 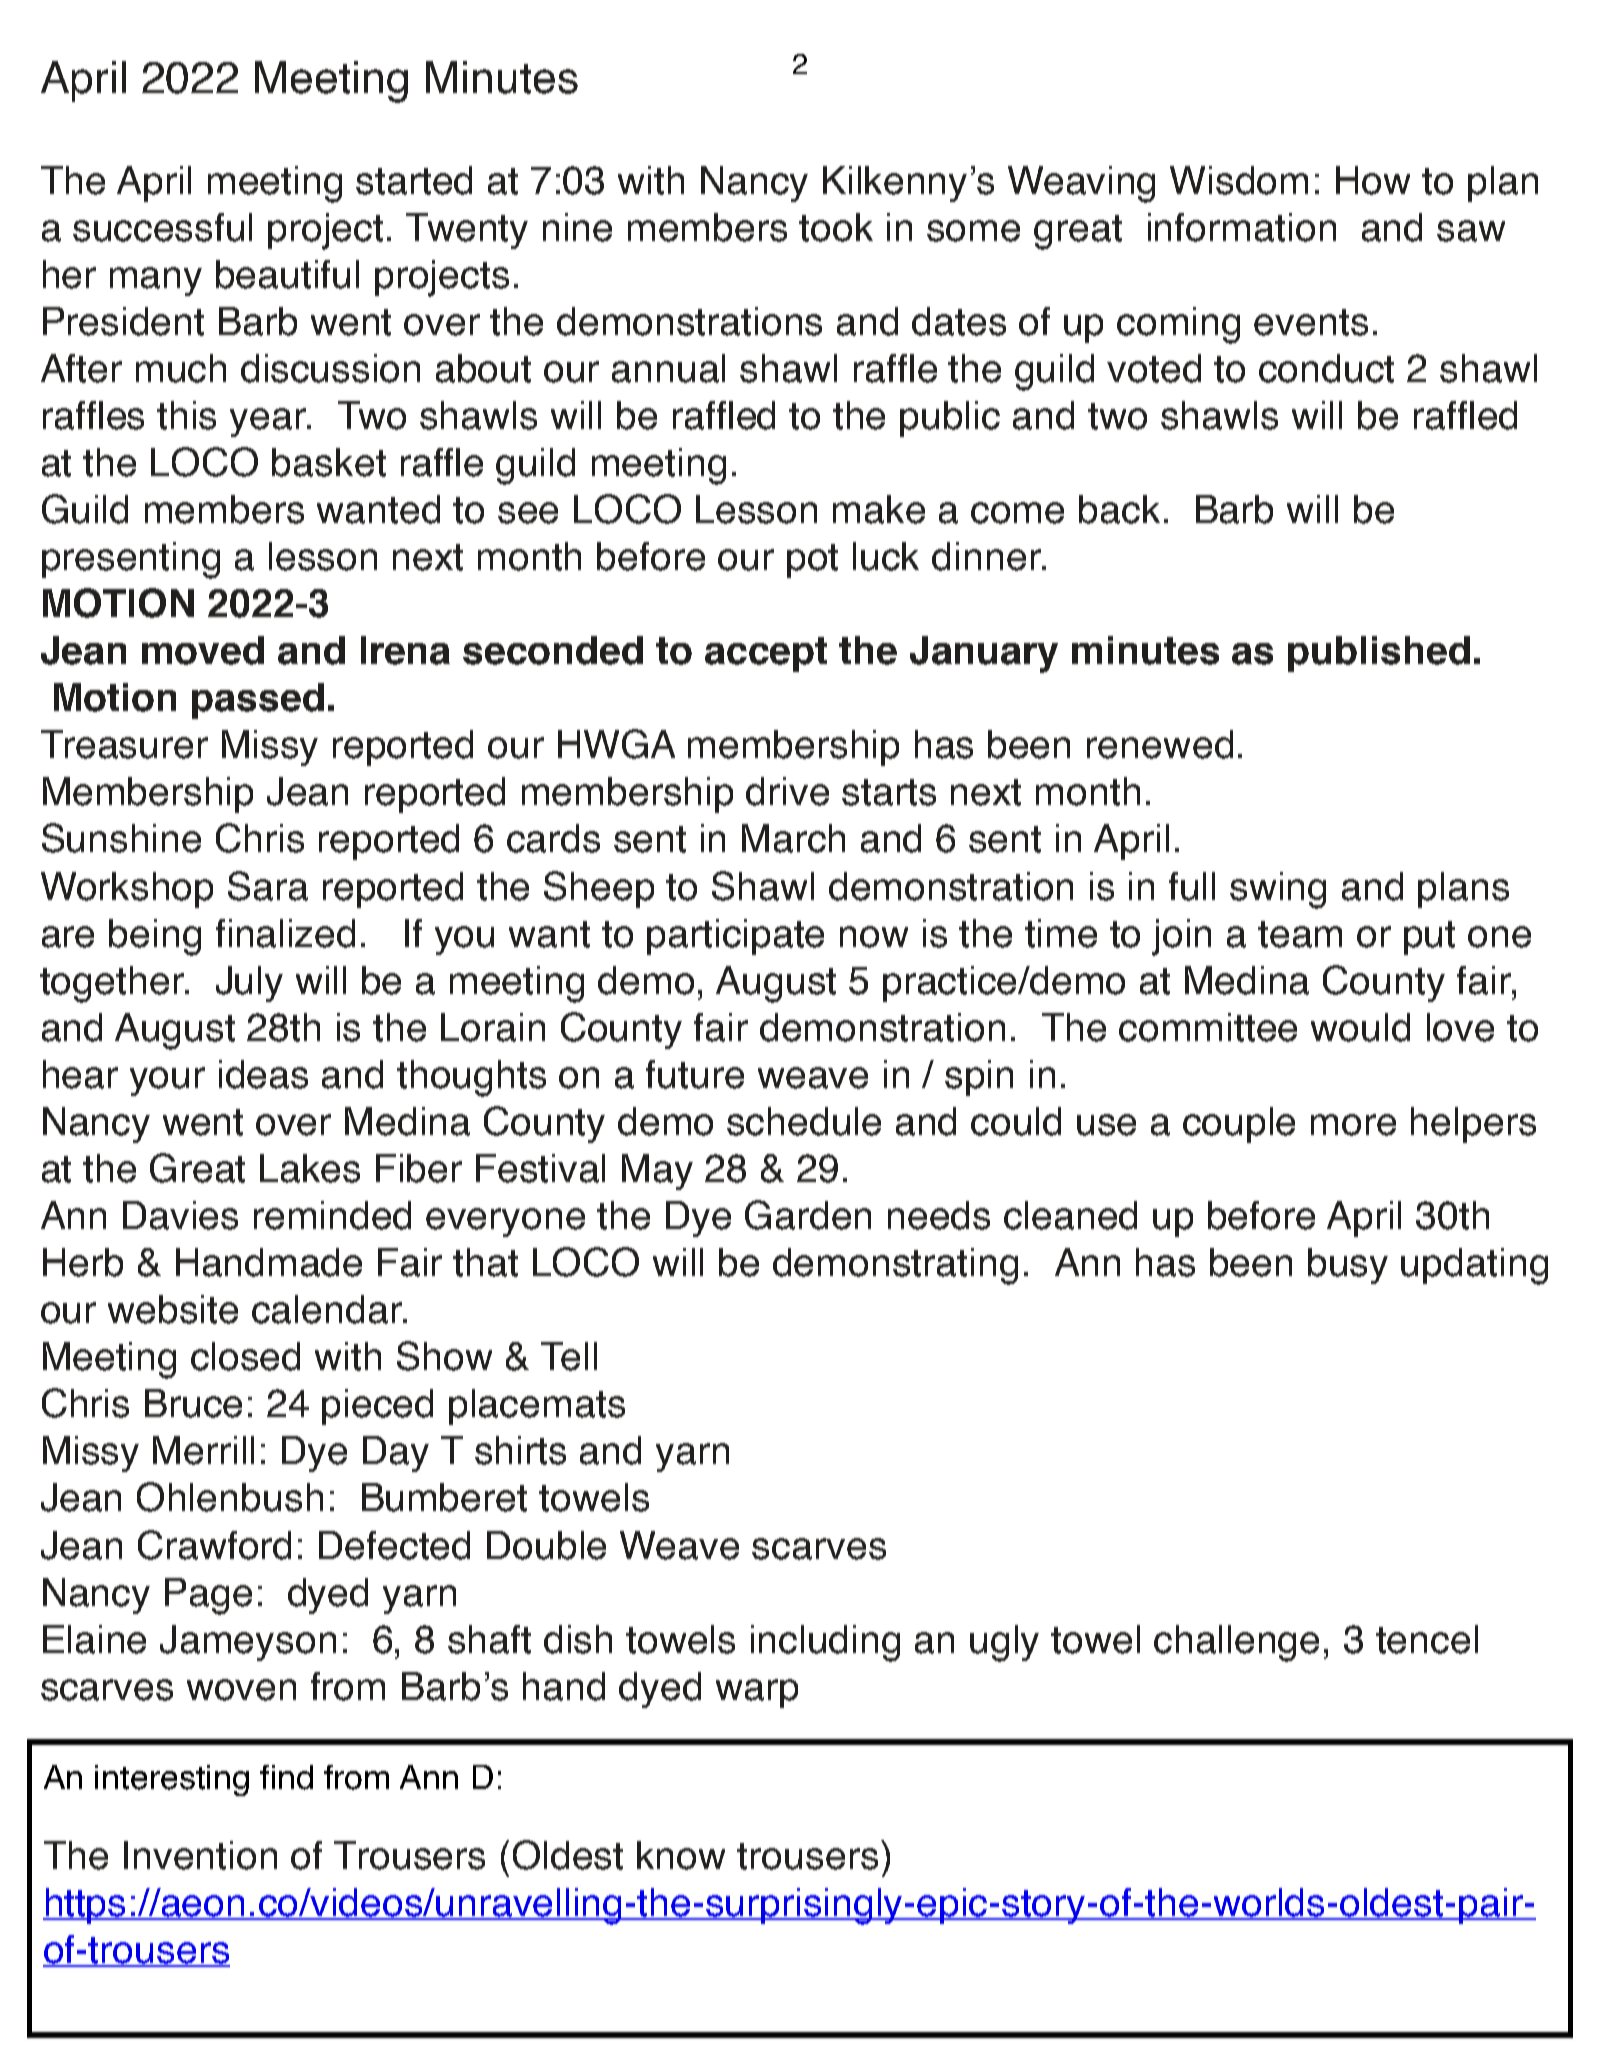 I want to click on information, so click(x=1242, y=227).
